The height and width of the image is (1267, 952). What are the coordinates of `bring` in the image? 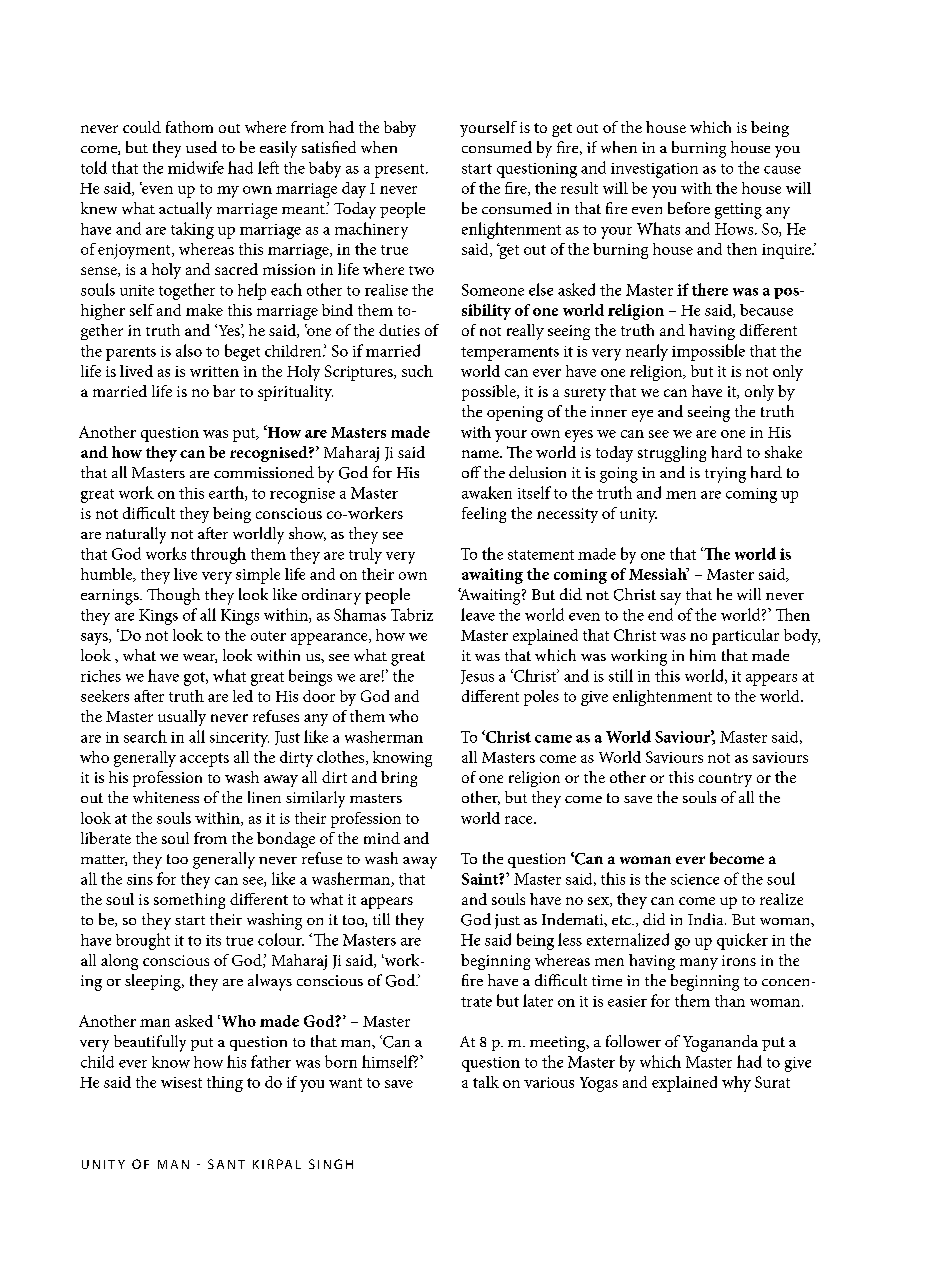 It's located at (399, 779).
